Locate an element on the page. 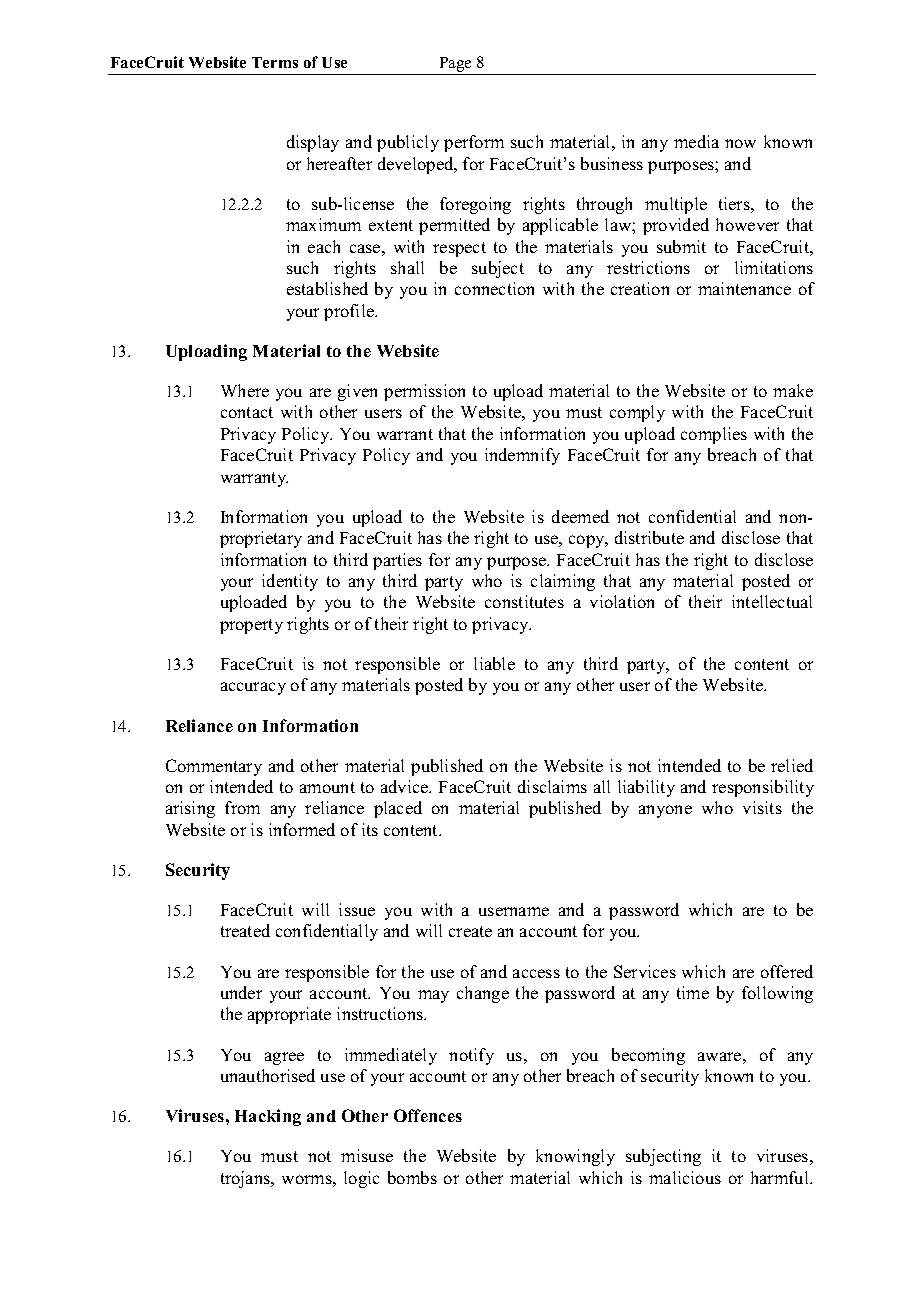 The image size is (924, 1308). intellectual is located at coordinates (772, 601).
